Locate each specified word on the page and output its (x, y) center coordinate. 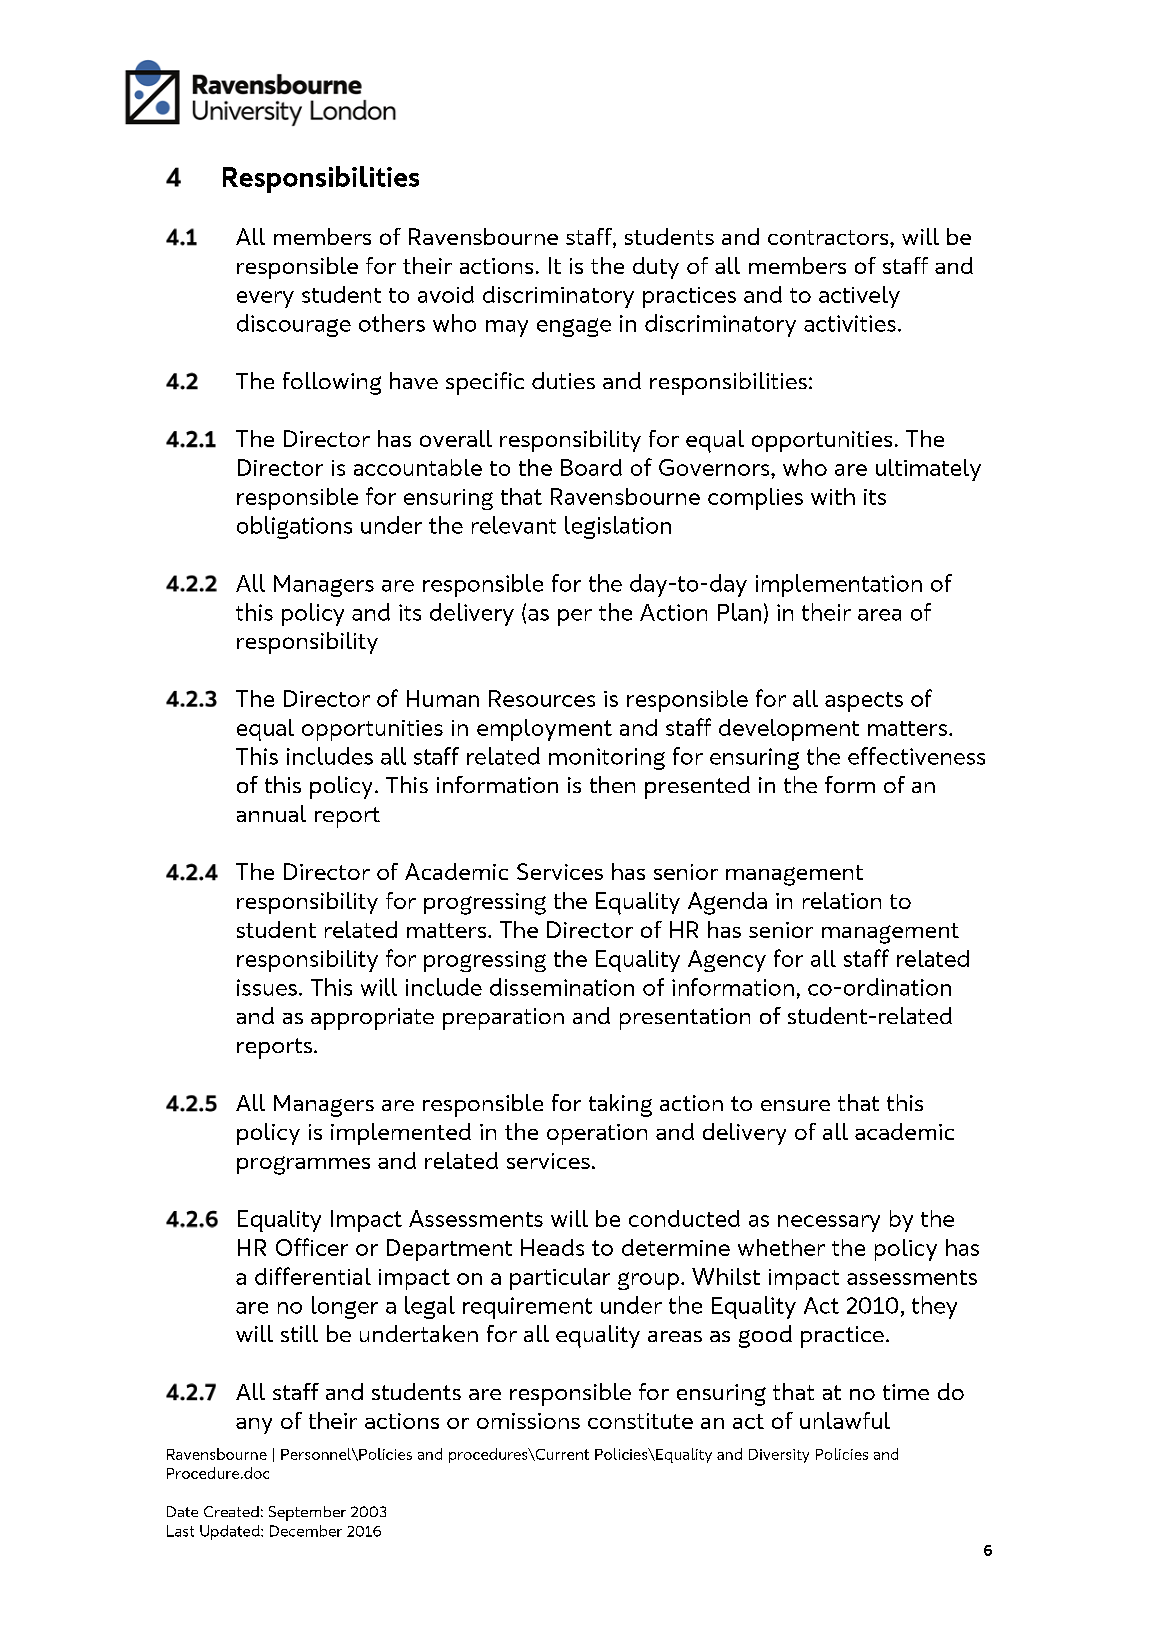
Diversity (779, 1456)
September (307, 1513)
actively (859, 297)
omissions (528, 1421)
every (265, 299)
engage (574, 327)
